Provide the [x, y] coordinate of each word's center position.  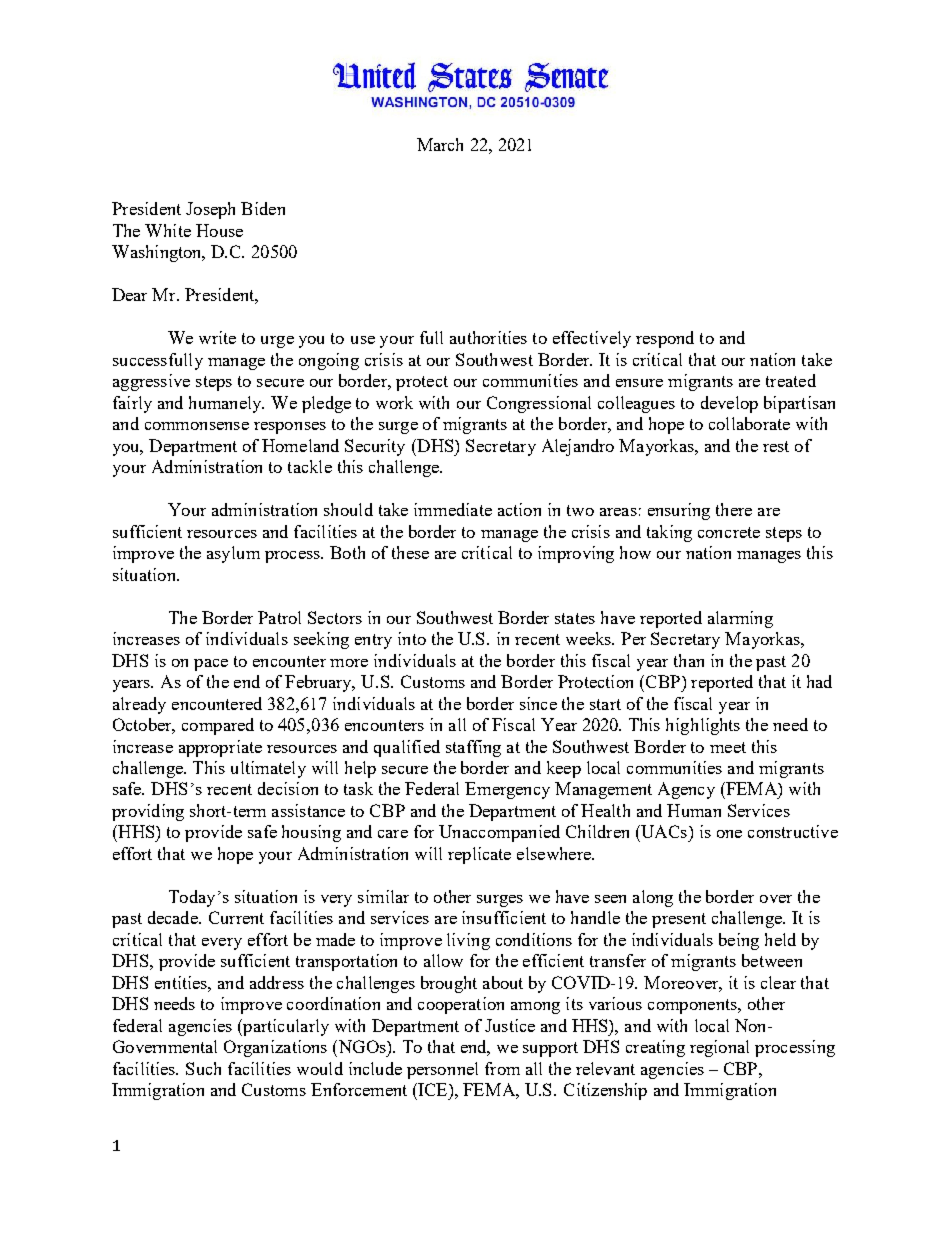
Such [203, 1068]
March [440, 144]
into [412, 638]
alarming [740, 619]
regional [719, 1048]
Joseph [210, 210]
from [502, 1068]
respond [665, 339]
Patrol [279, 617]
